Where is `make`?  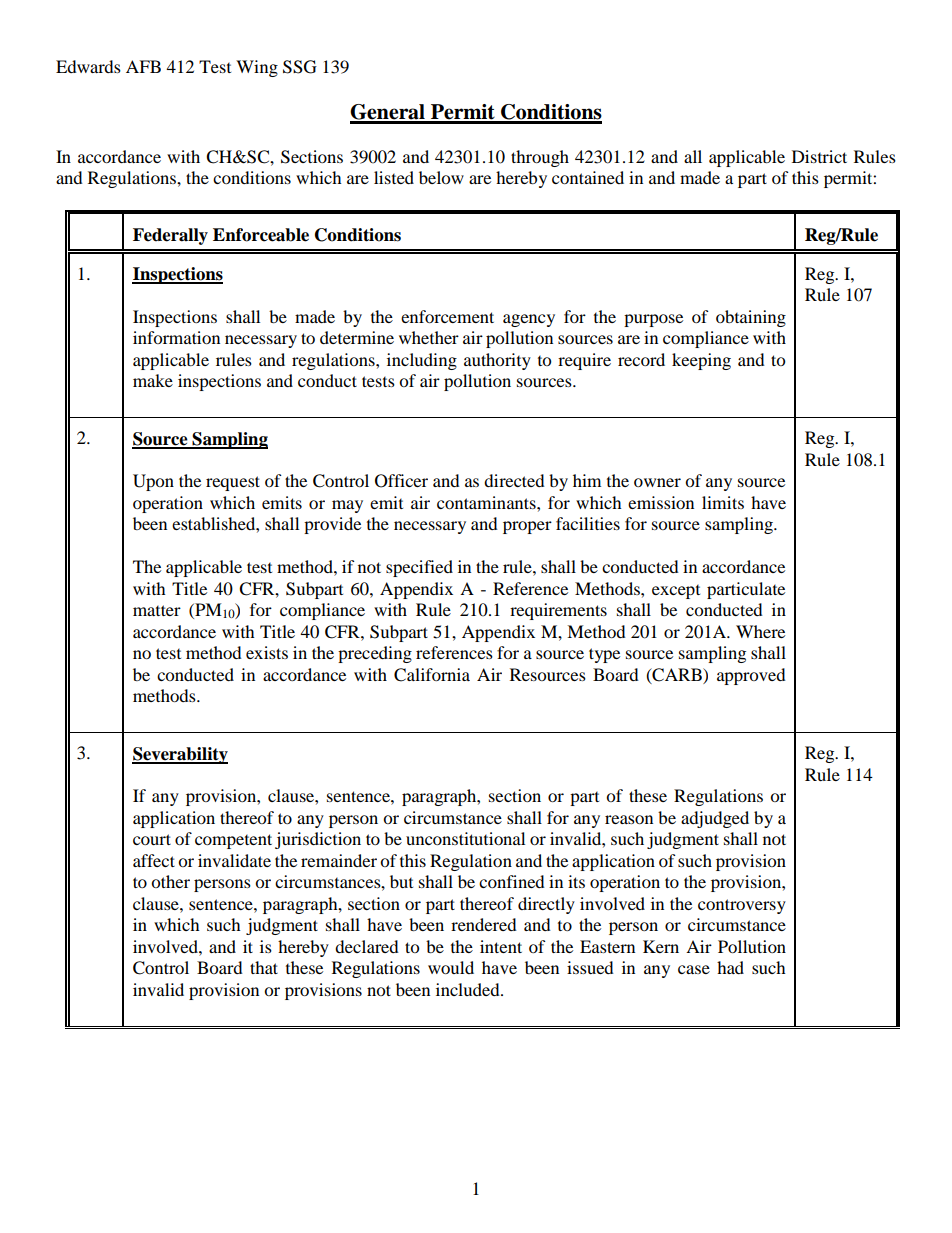
make is located at coordinates (153, 380).
